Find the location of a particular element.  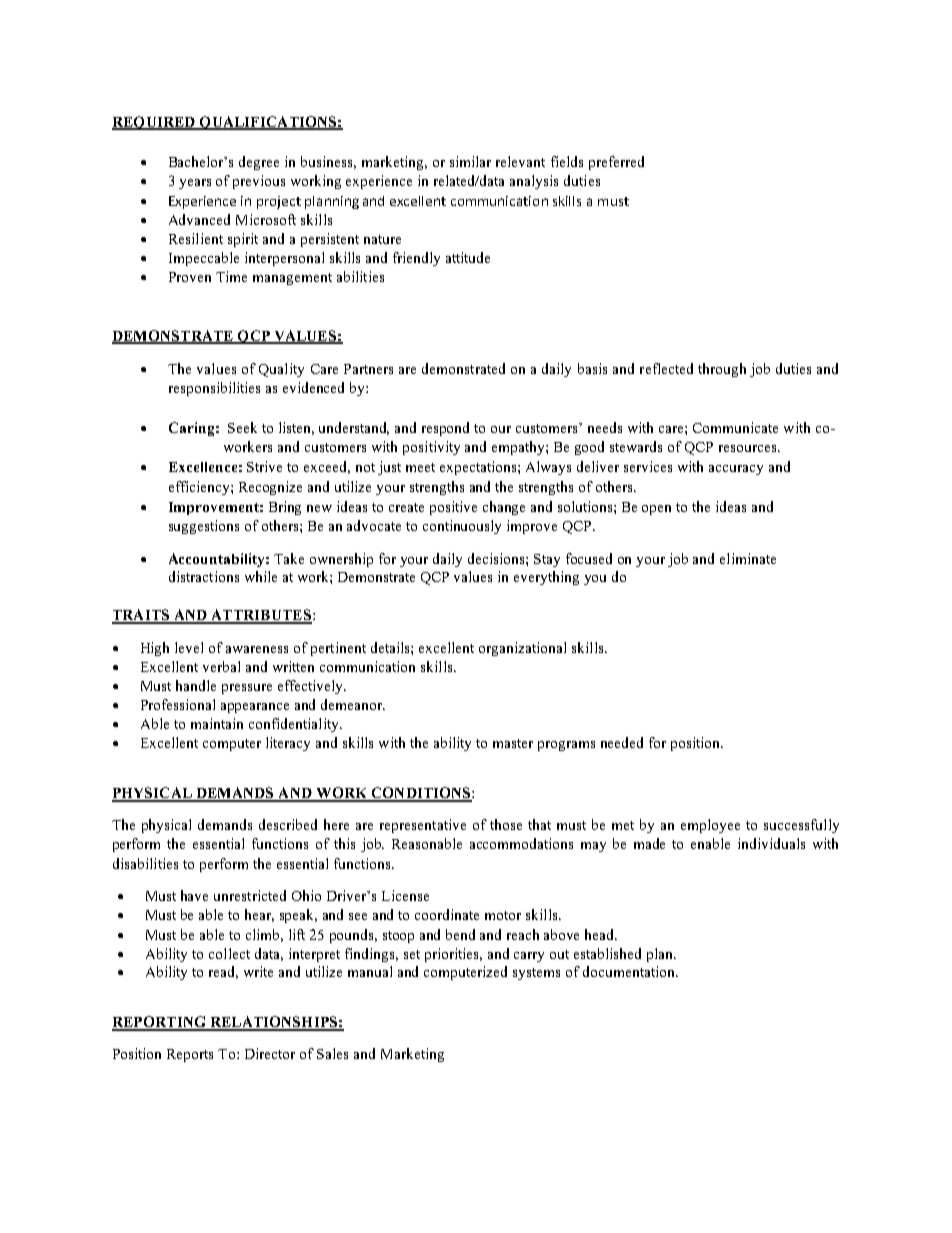

systems is located at coordinates (536, 974).
